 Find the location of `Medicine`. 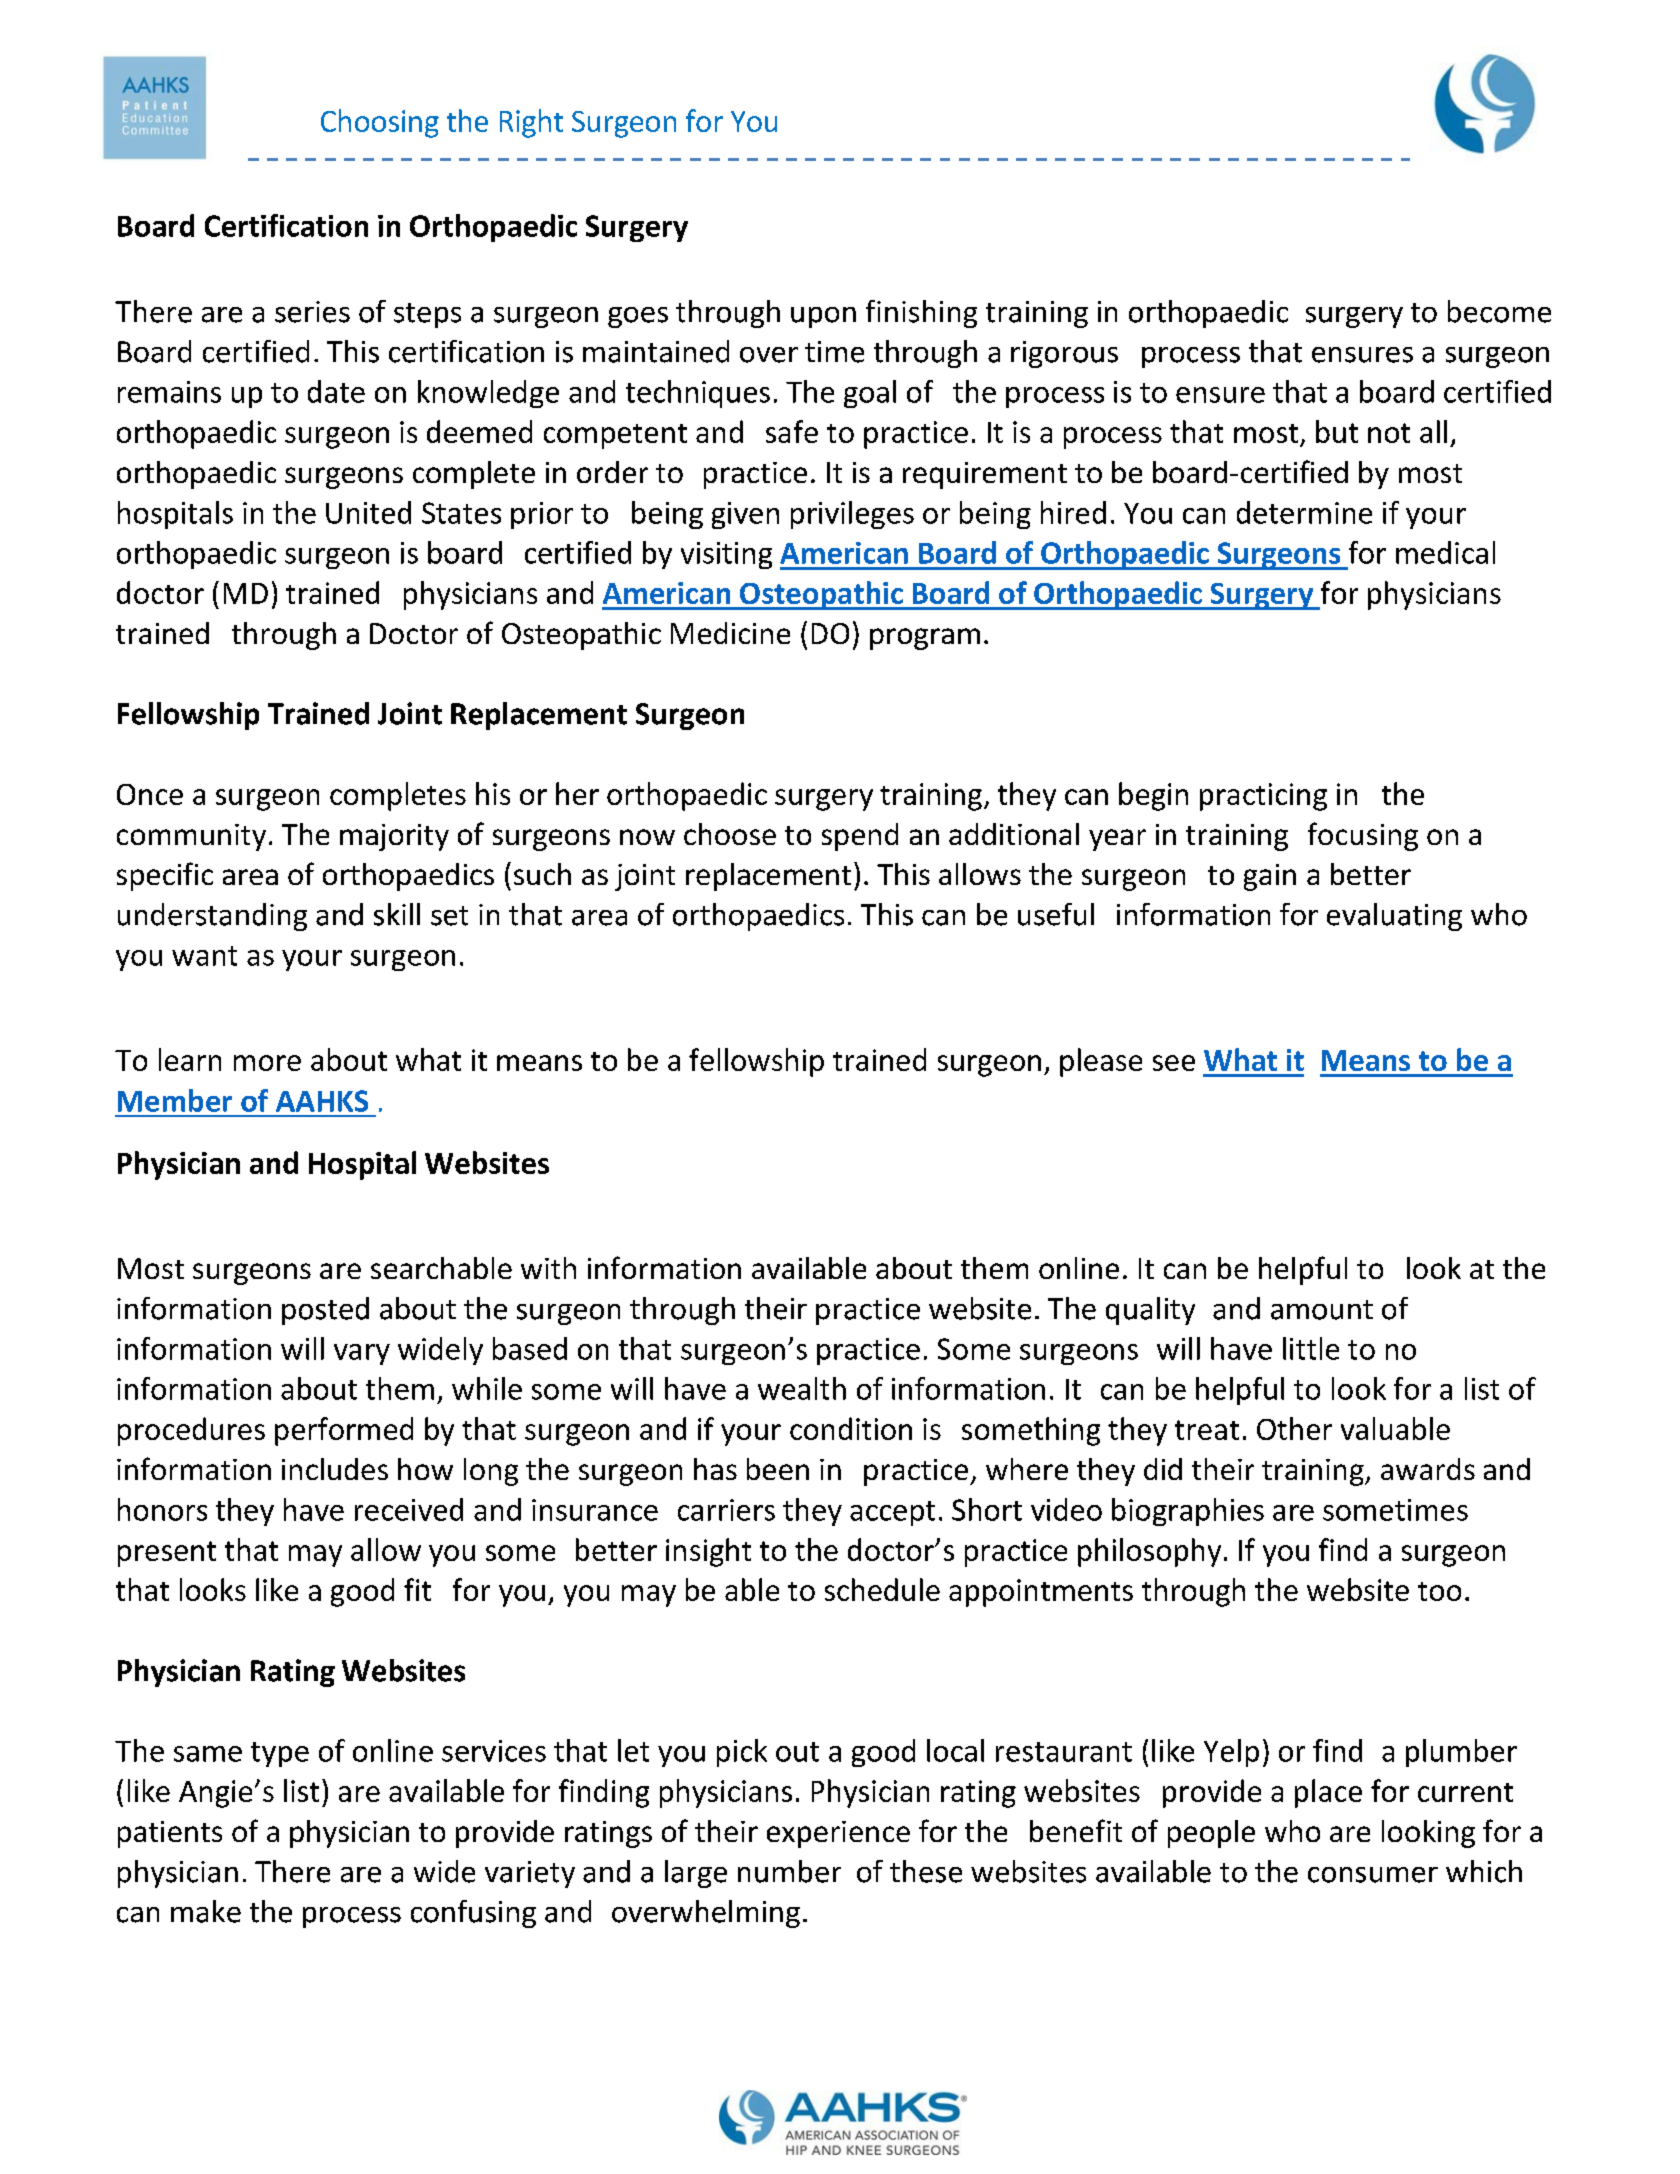

Medicine is located at coordinates (730, 633).
